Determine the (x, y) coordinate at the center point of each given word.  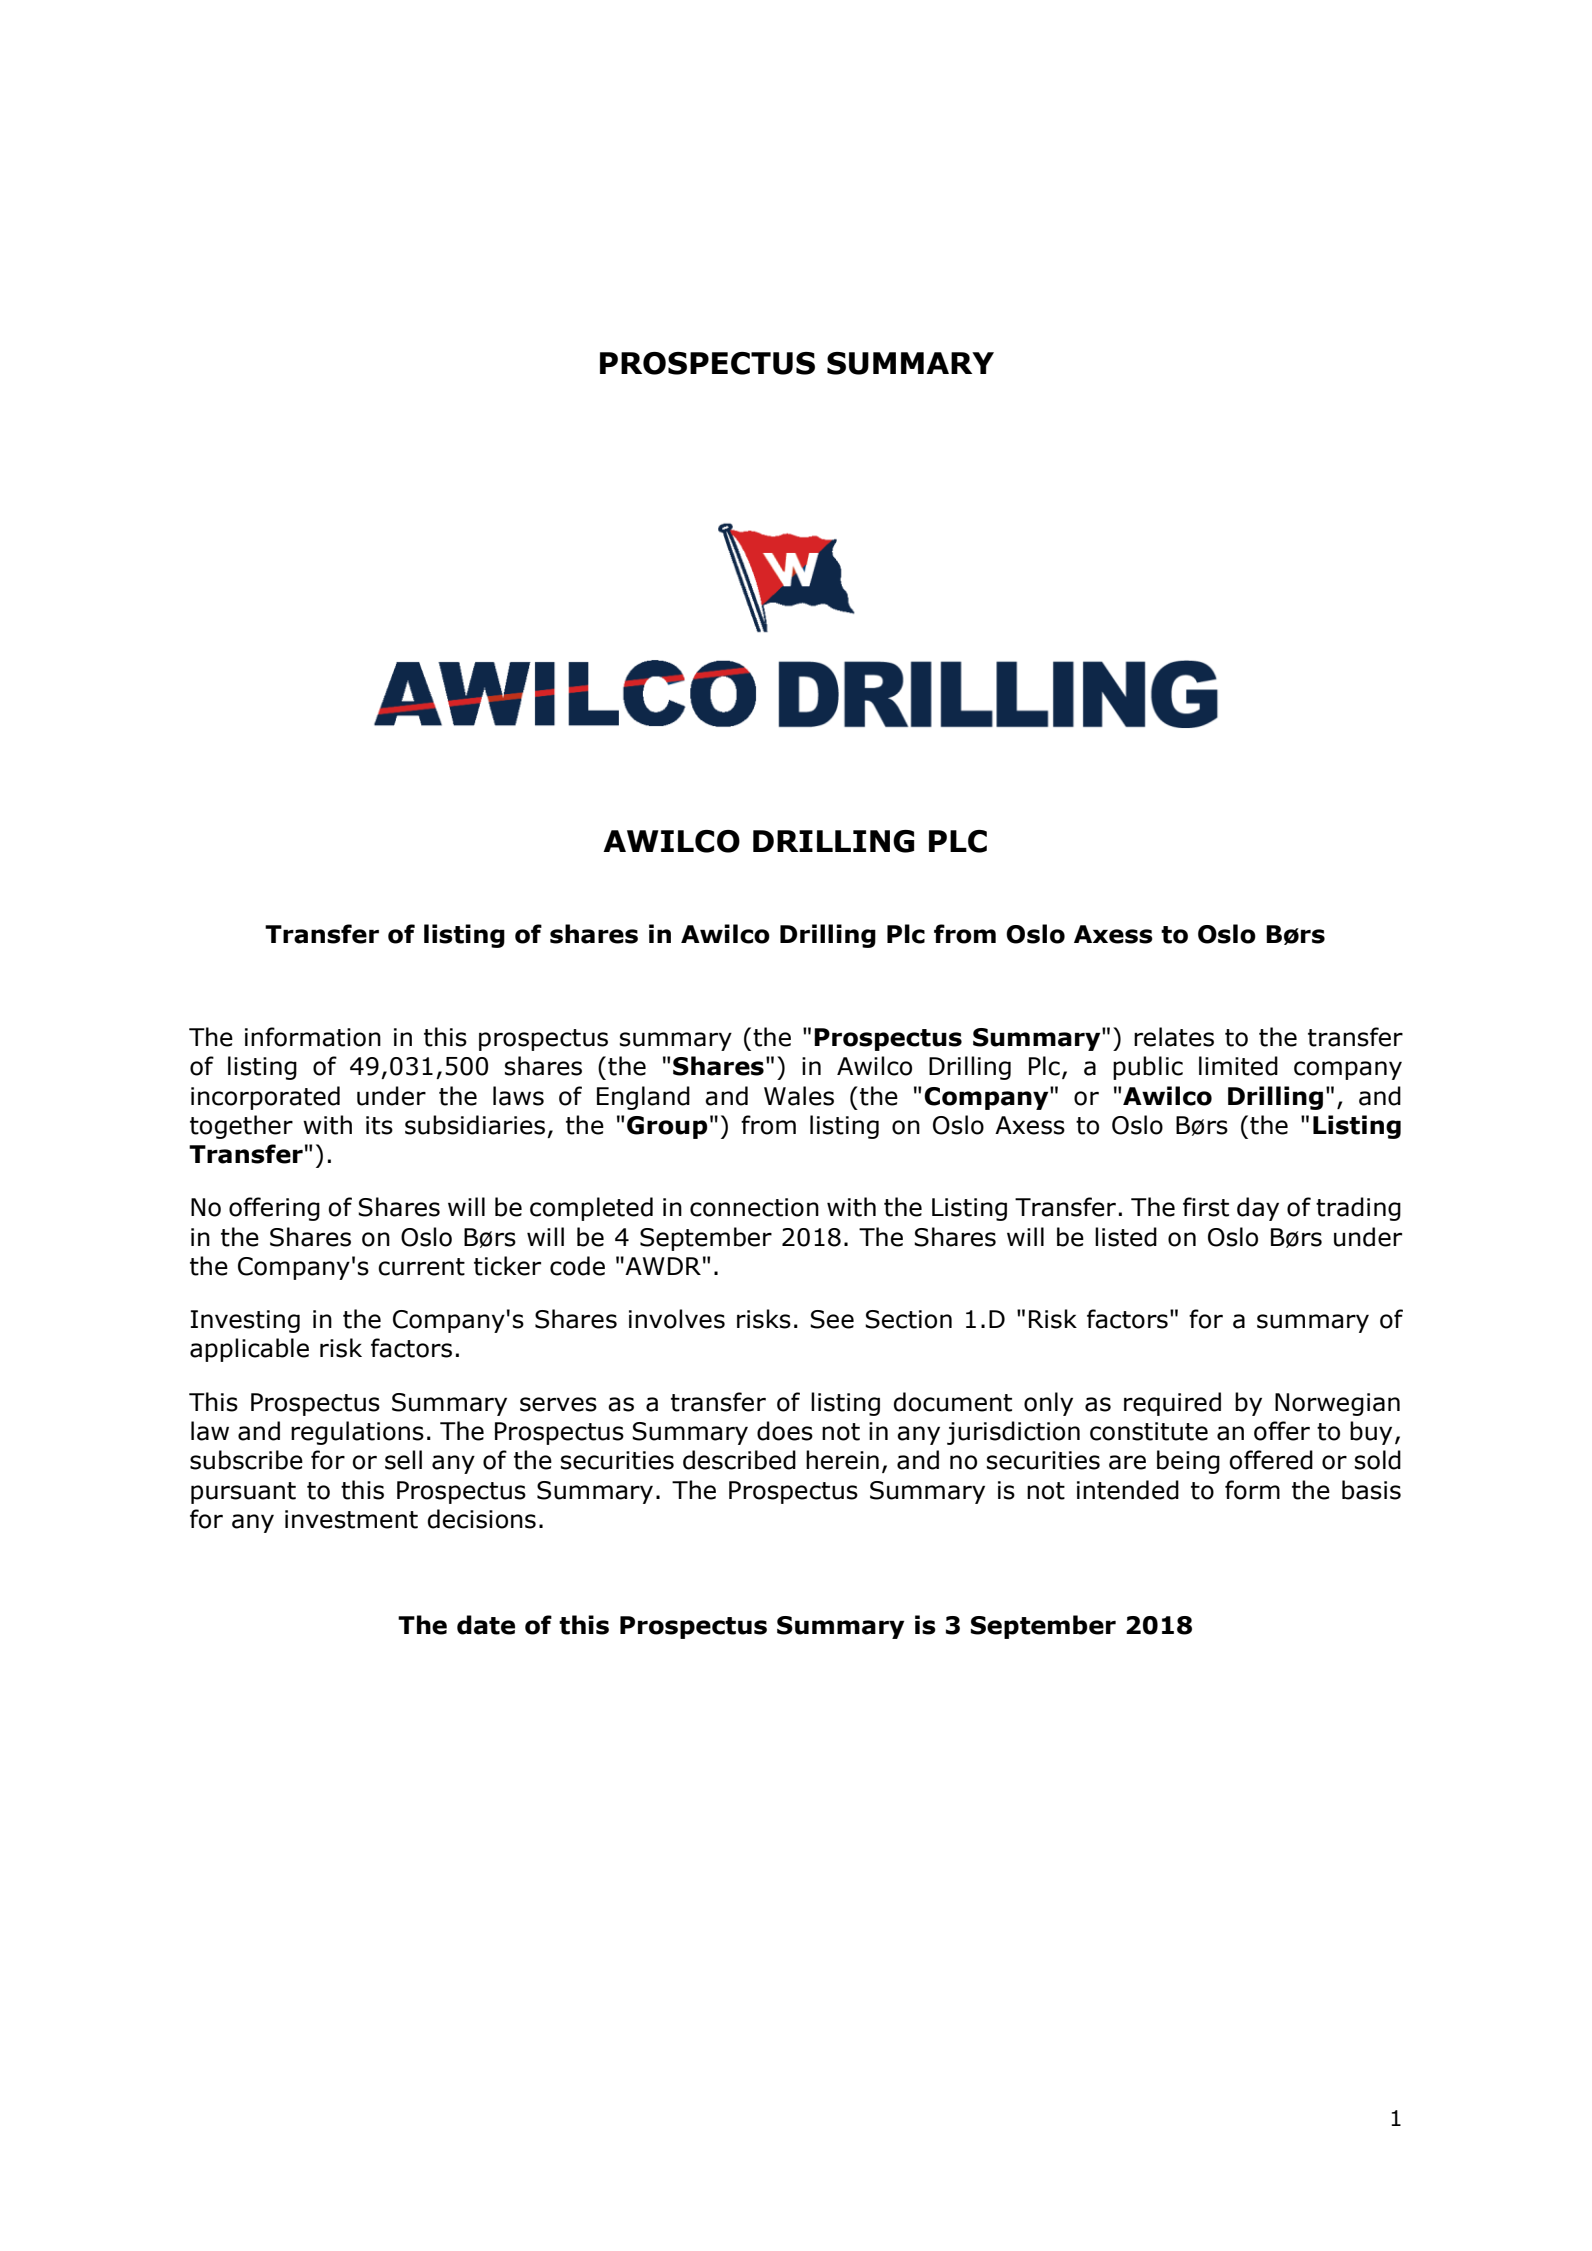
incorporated (265, 1098)
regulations (357, 1433)
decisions (482, 1519)
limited (1238, 1066)
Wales (799, 1096)
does (785, 1431)
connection (754, 1207)
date (486, 1625)
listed (1126, 1237)
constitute (1149, 1431)
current (421, 1267)
